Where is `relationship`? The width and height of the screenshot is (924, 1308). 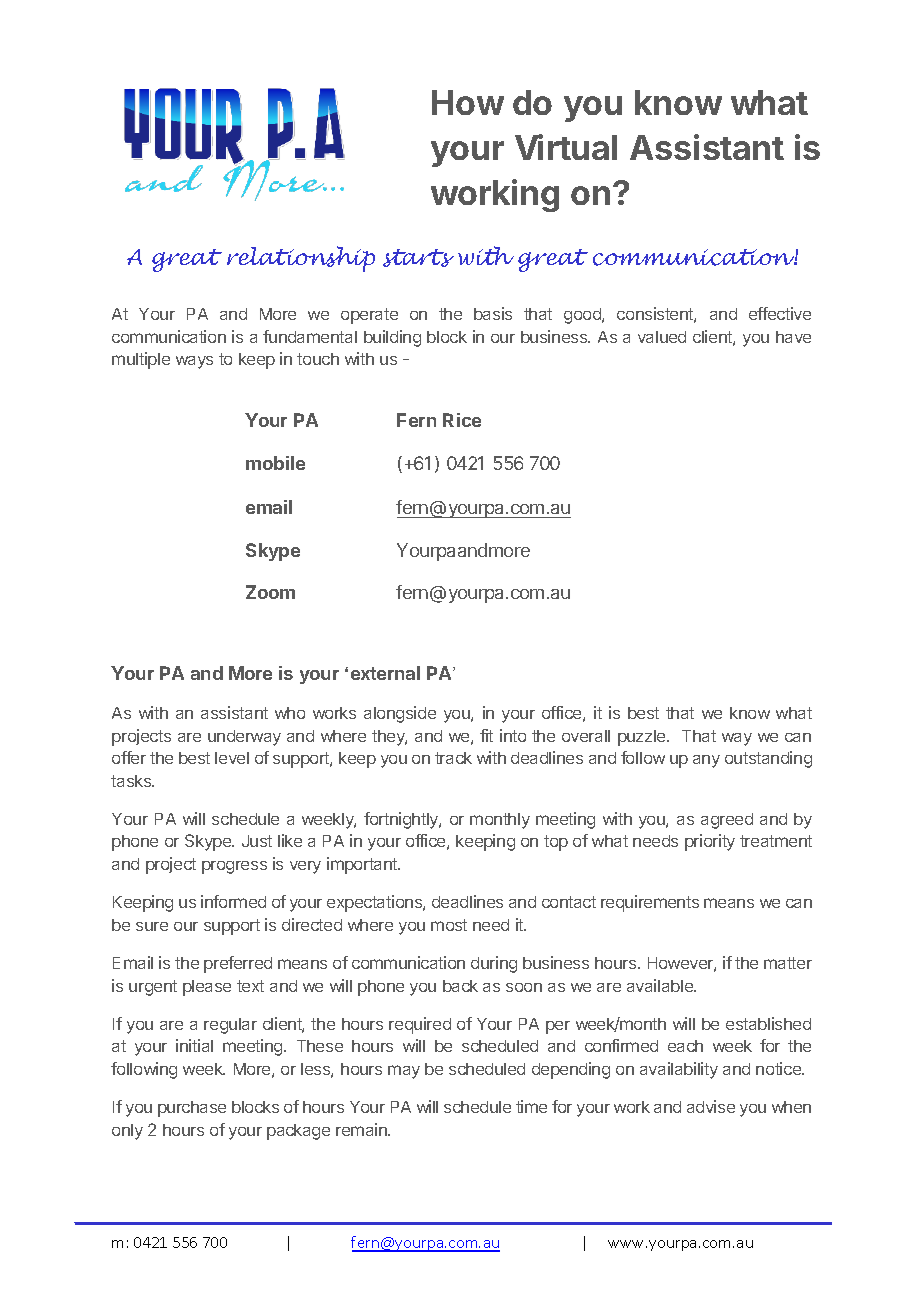 relationship is located at coordinates (301, 259).
